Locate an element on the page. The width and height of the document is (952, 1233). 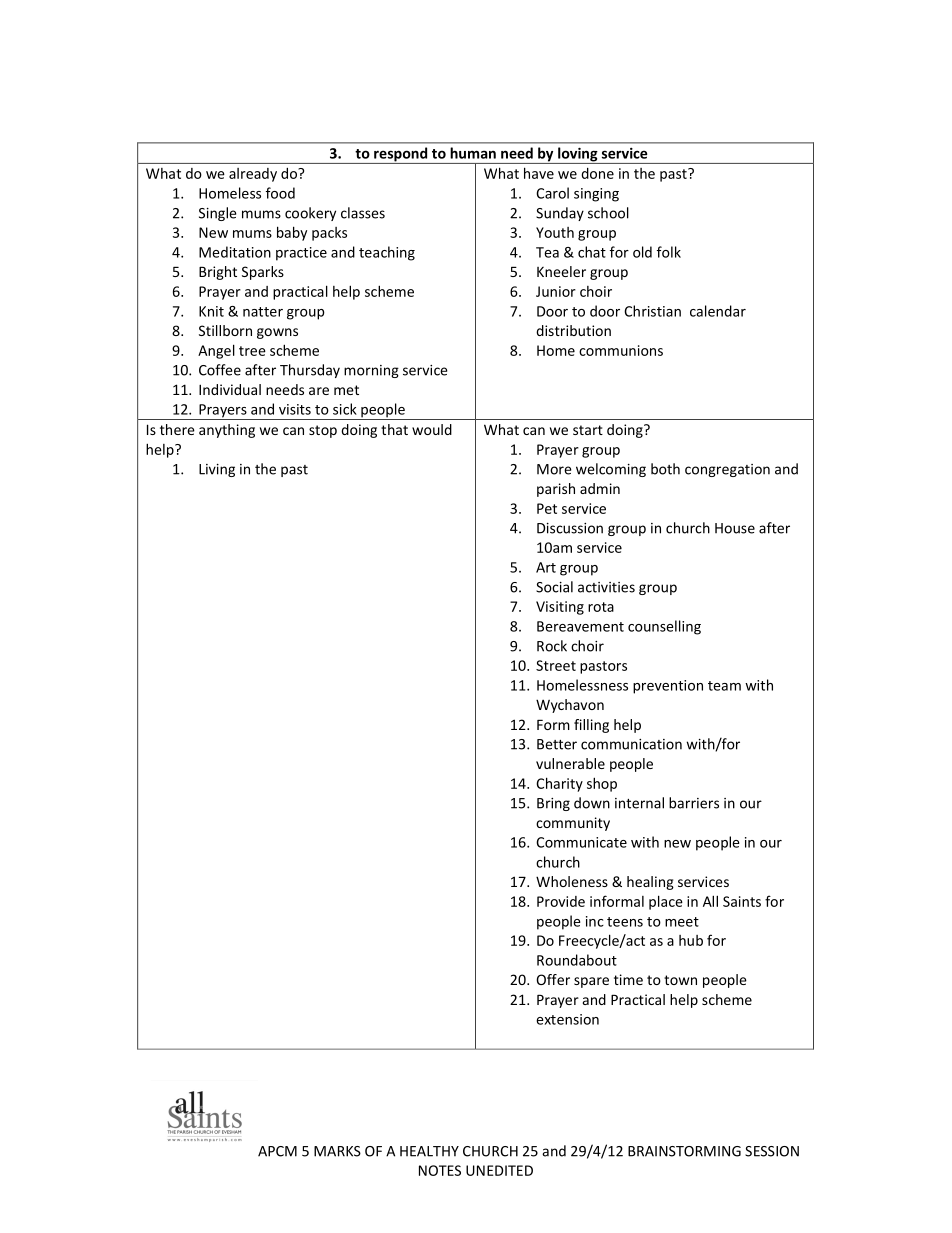
Rock is located at coordinates (552, 646).
